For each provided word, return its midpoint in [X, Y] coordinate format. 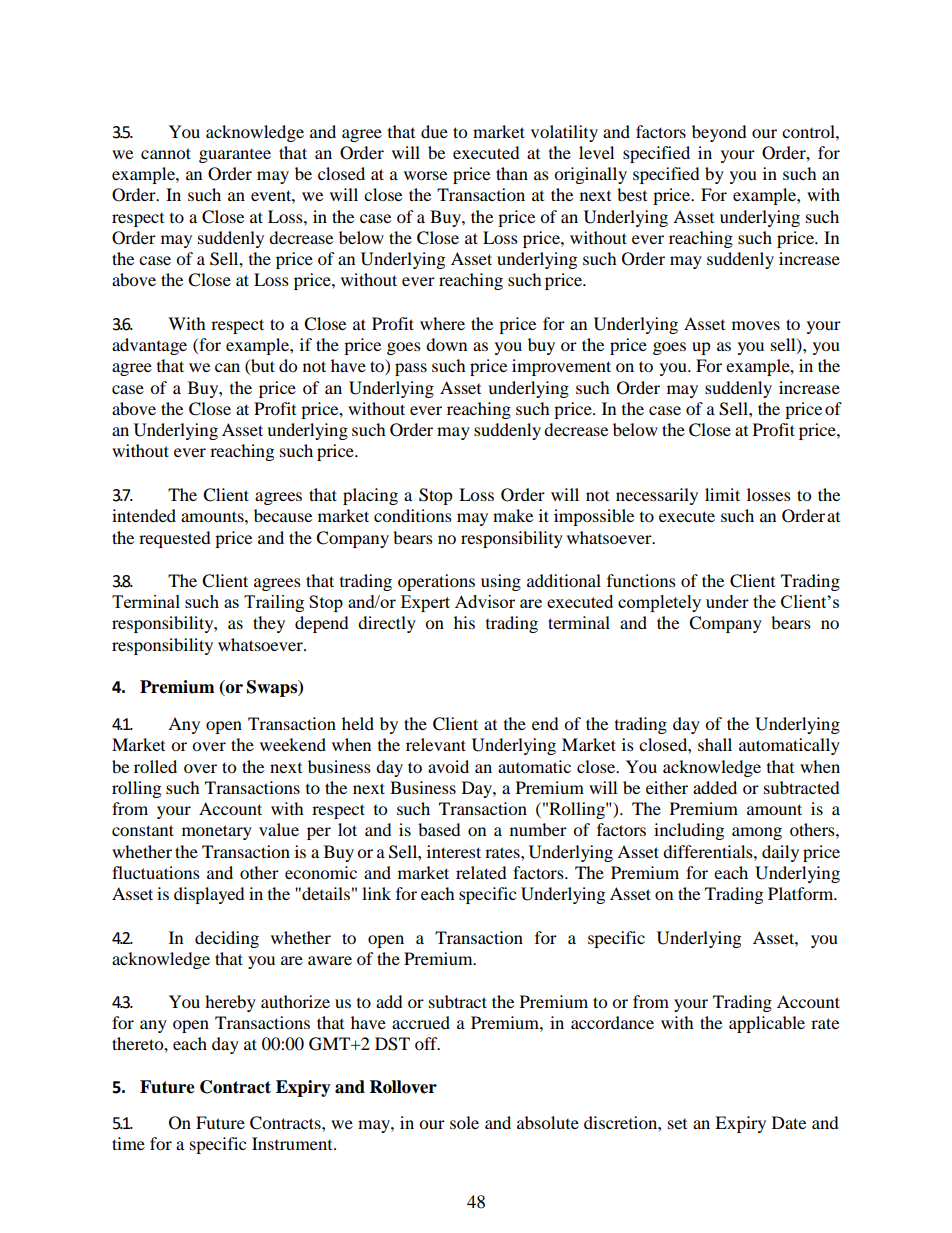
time [128, 1143]
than [512, 173]
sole [464, 1122]
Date [789, 1122]
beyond [719, 133]
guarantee [235, 156]
